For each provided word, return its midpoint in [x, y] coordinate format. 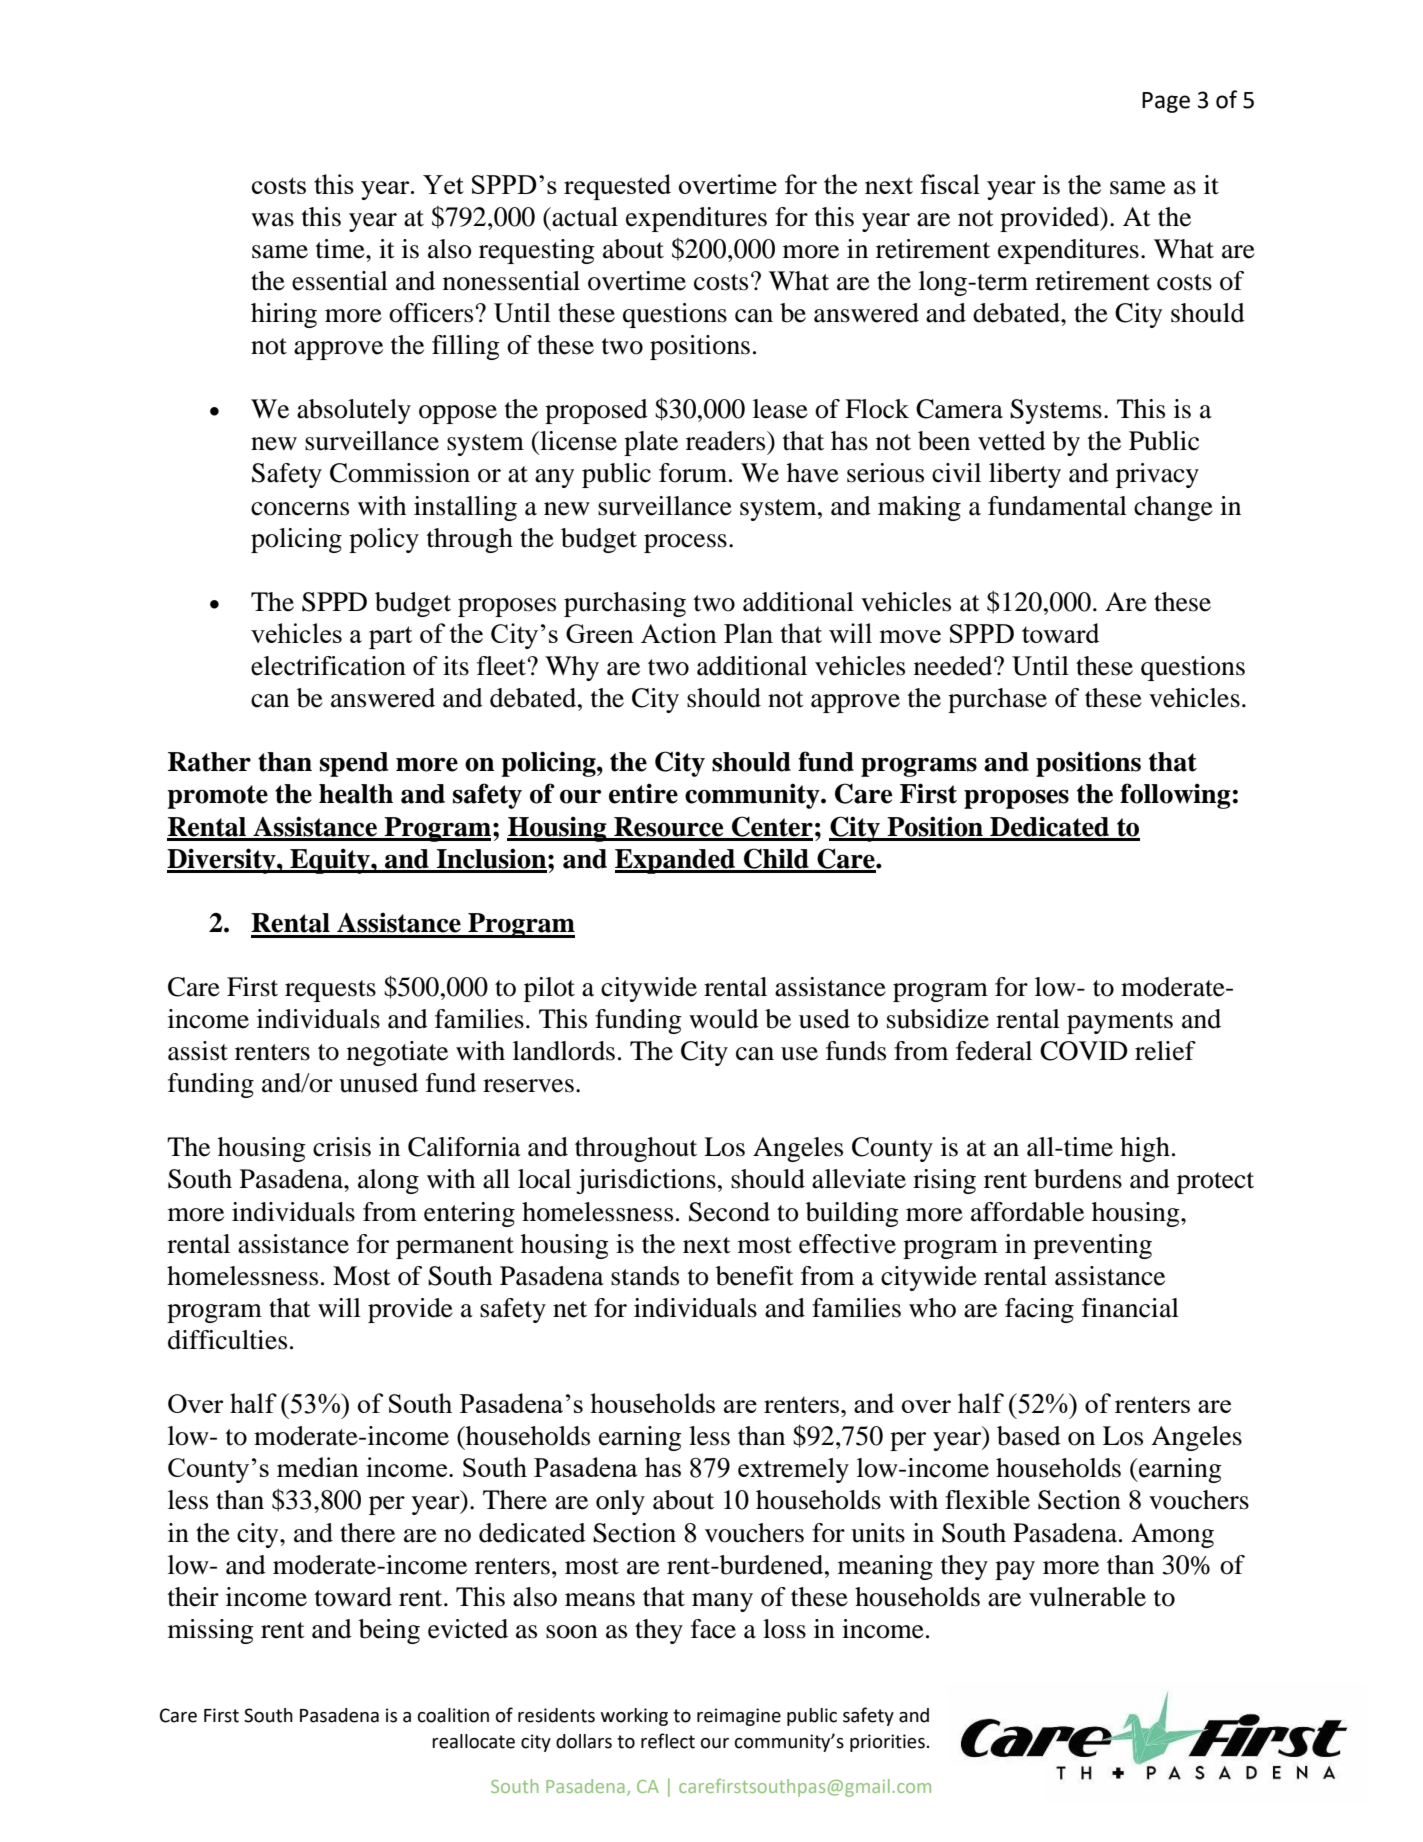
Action [679, 633]
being [389, 1631]
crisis [342, 1147]
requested [617, 187]
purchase [997, 700]
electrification [328, 666]
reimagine [739, 1717]
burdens [1078, 1179]
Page [1166, 102]
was [272, 220]
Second [729, 1212]
